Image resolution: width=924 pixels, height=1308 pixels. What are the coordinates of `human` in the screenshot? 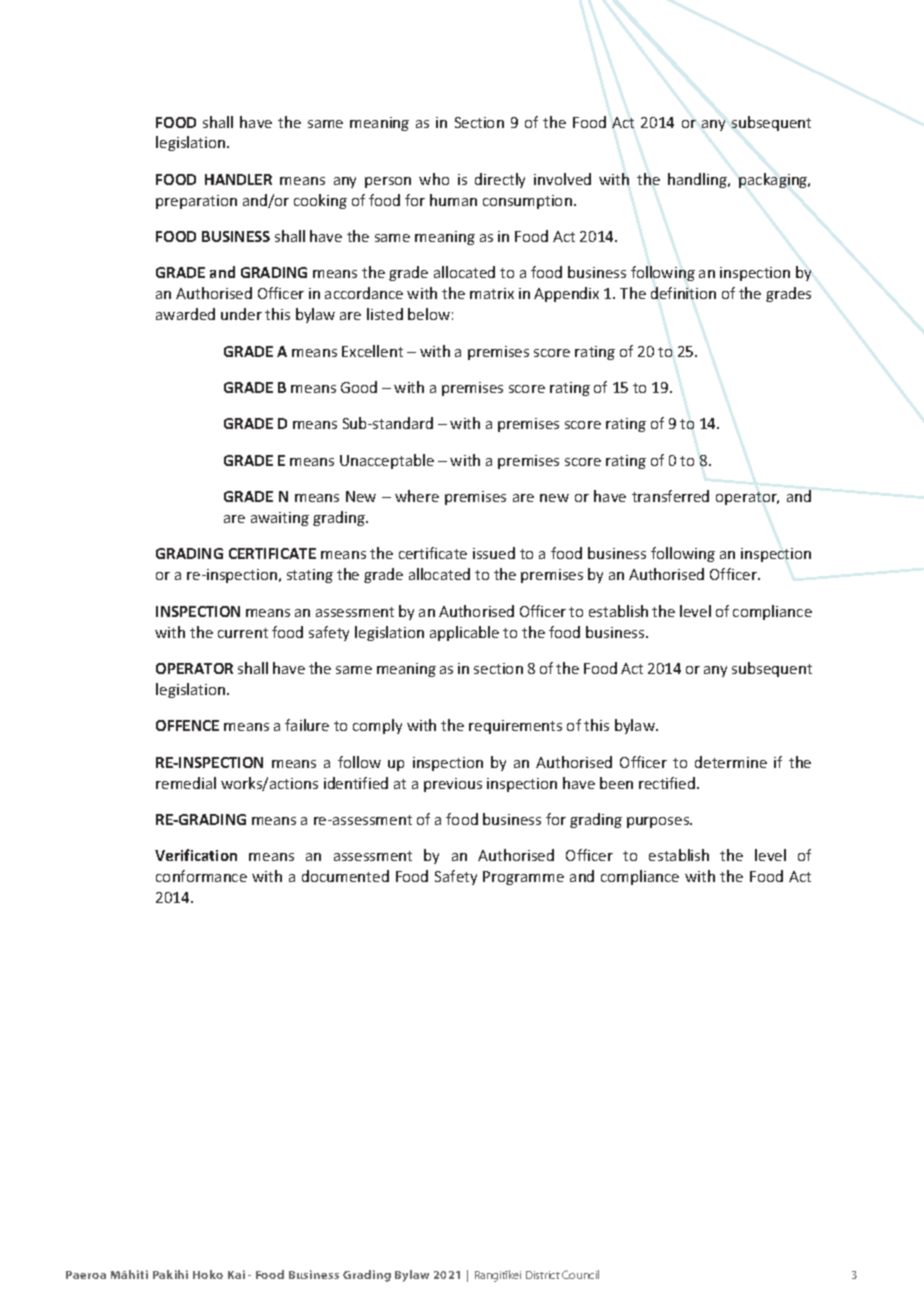 It's located at (453, 200).
